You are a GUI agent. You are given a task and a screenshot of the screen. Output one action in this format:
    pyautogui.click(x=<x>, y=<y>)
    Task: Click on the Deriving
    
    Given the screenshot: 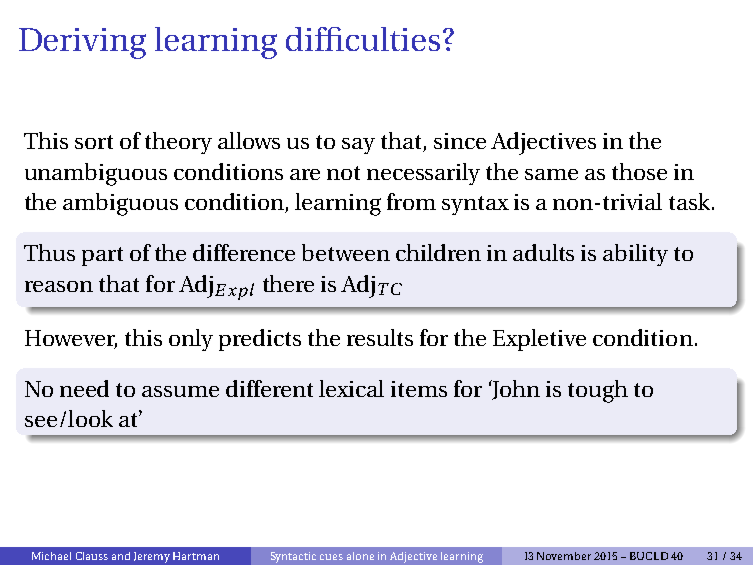 What is the action you would take?
    pyautogui.click(x=82, y=43)
